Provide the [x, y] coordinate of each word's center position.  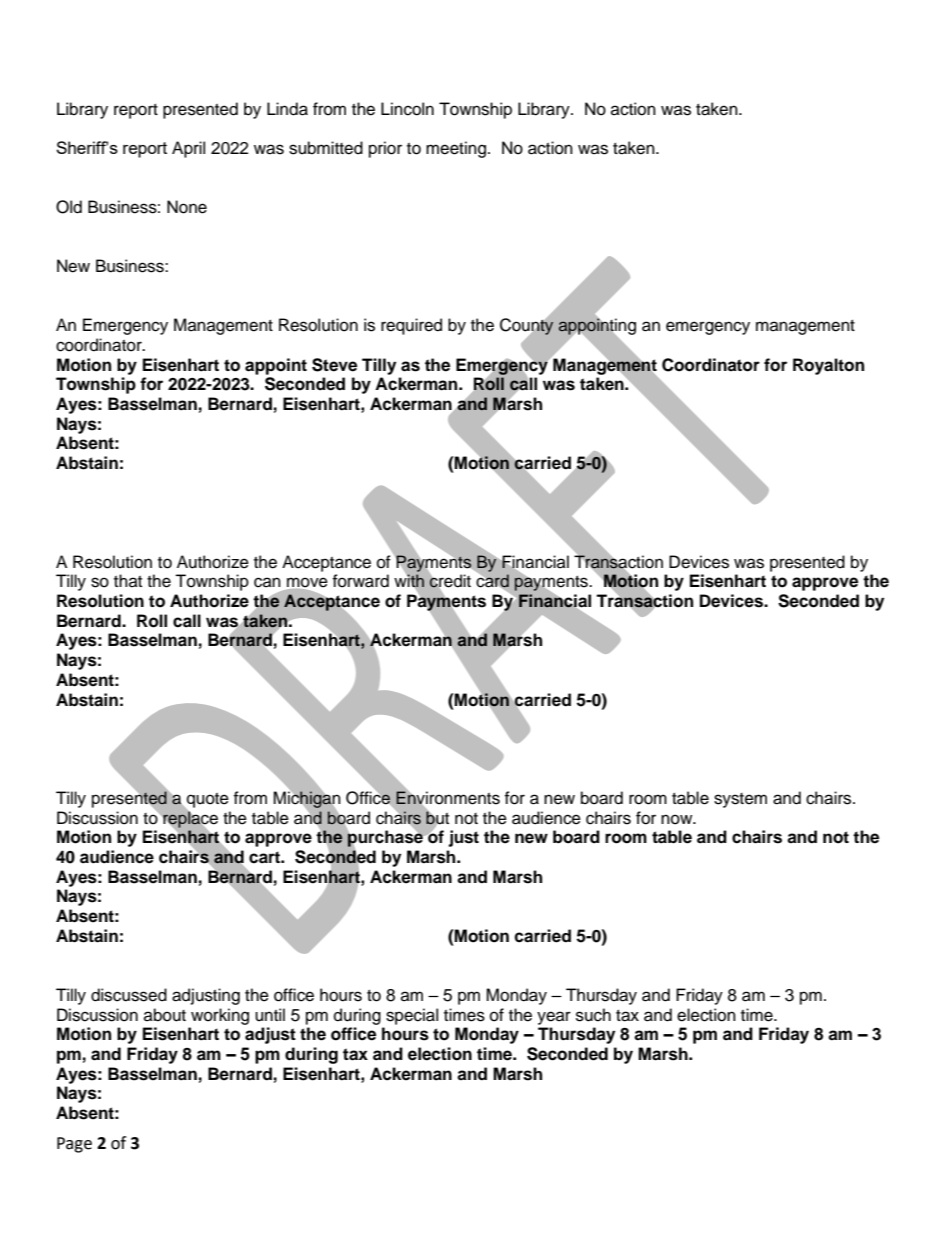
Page [74, 1145]
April [188, 149]
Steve [334, 365]
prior [385, 149]
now [678, 819]
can [267, 582]
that [128, 580]
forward [360, 581]
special [412, 1016]
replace [190, 819]
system [740, 800]
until [270, 1015]
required [411, 326]
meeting [456, 149]
